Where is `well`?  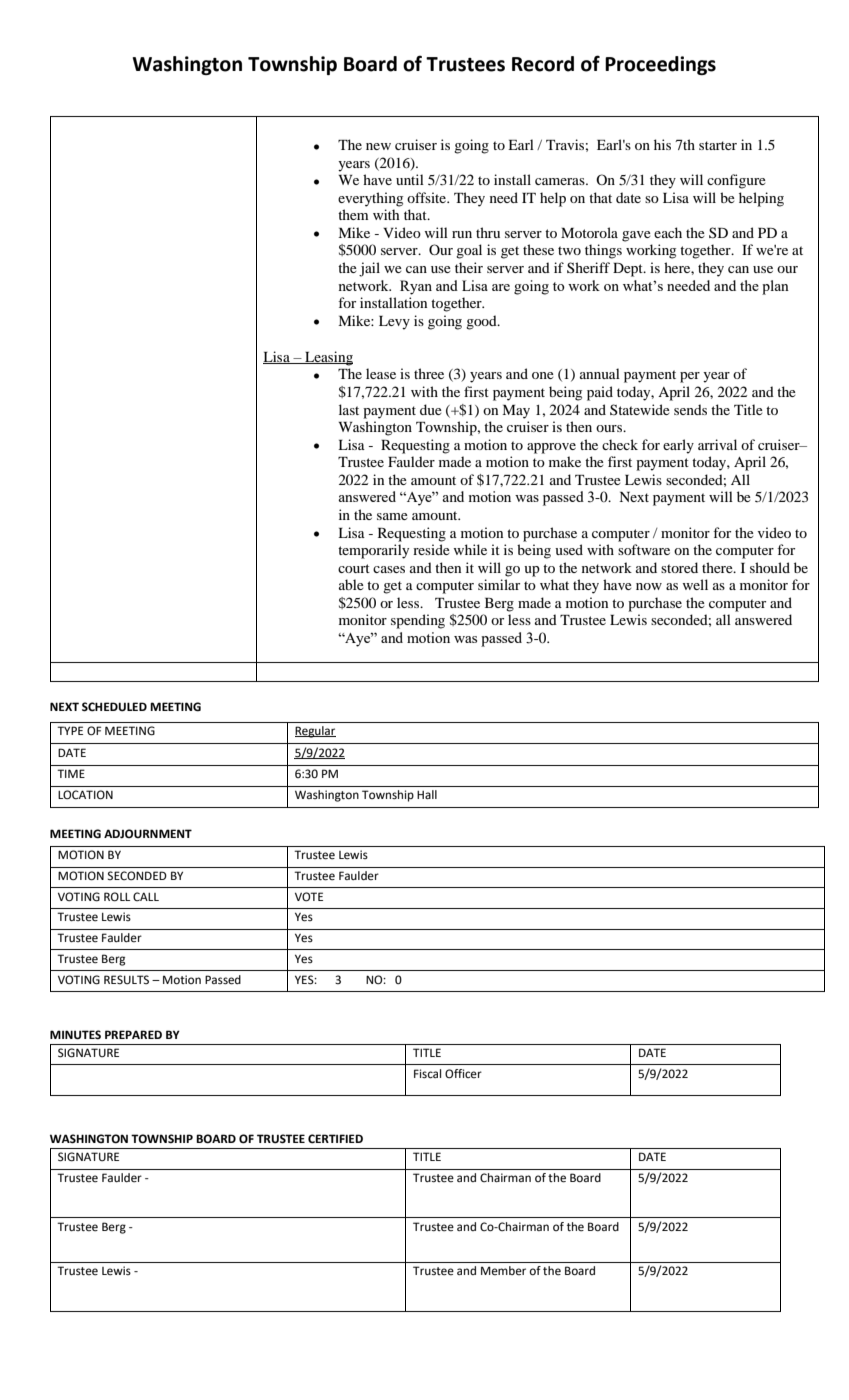
well is located at coordinates (695, 584).
